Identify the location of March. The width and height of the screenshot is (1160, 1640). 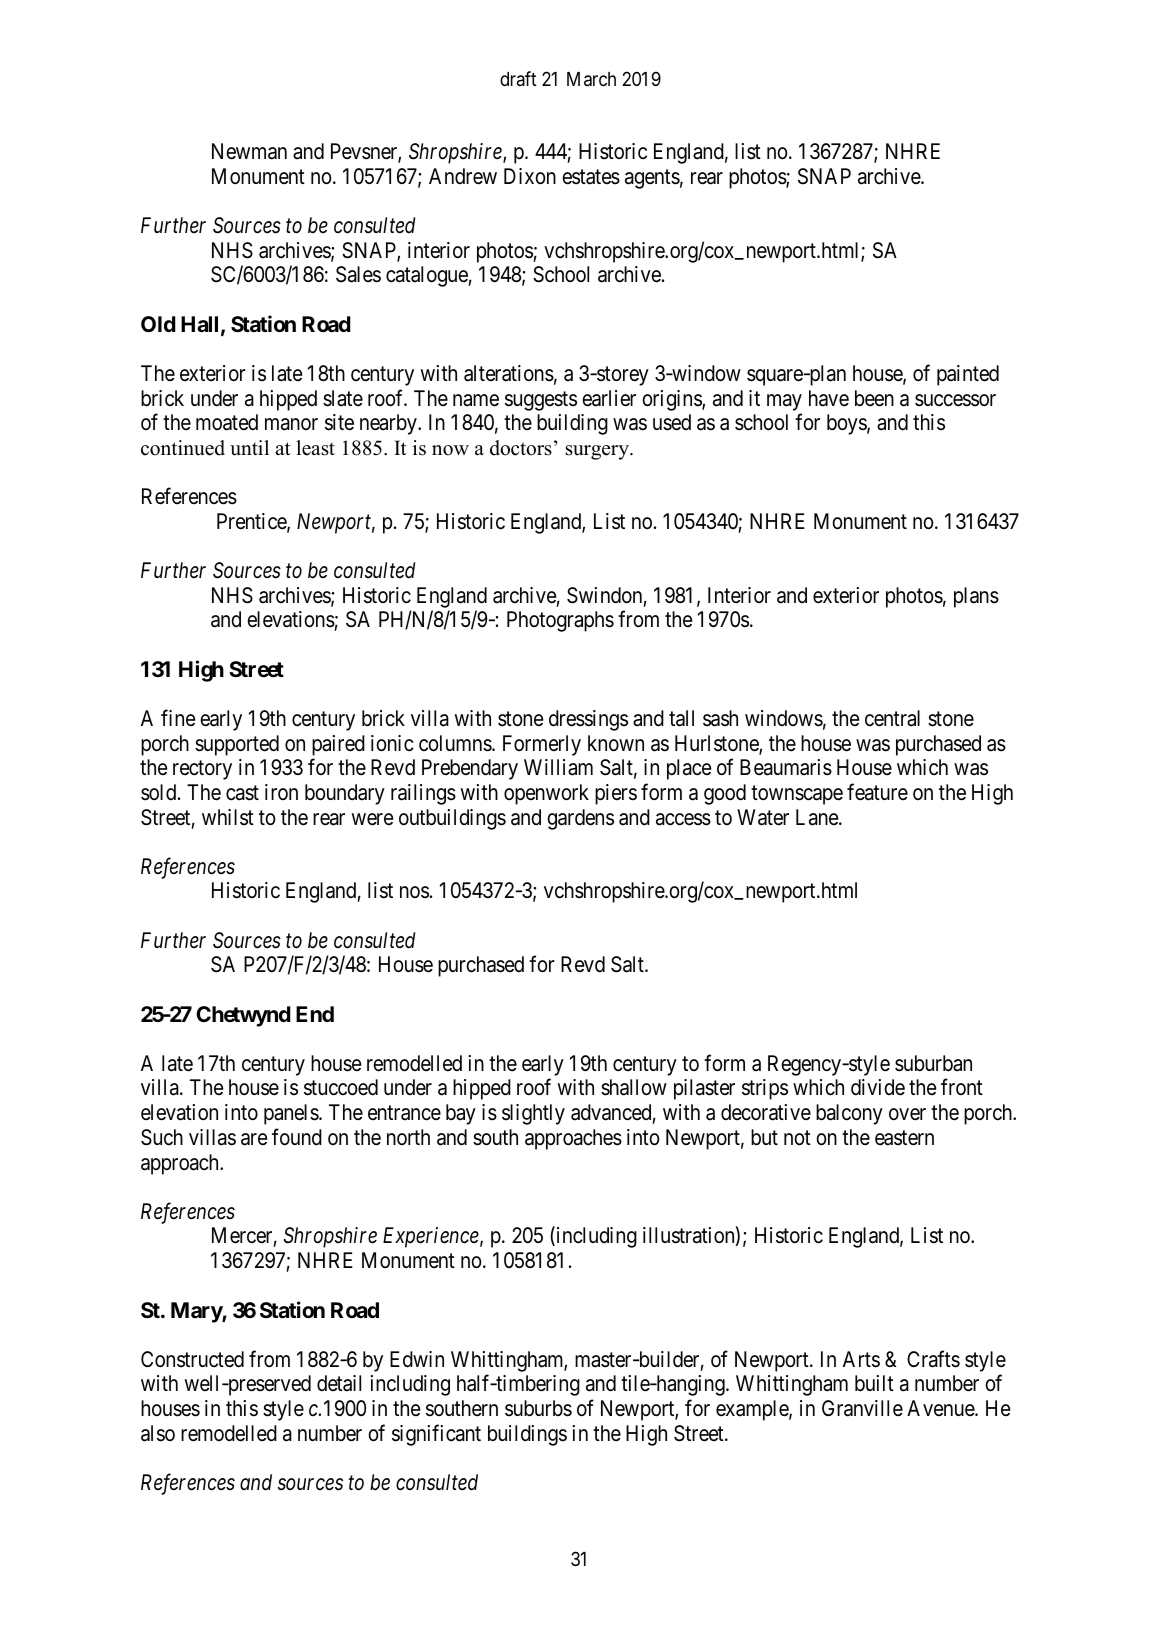
(591, 79).
